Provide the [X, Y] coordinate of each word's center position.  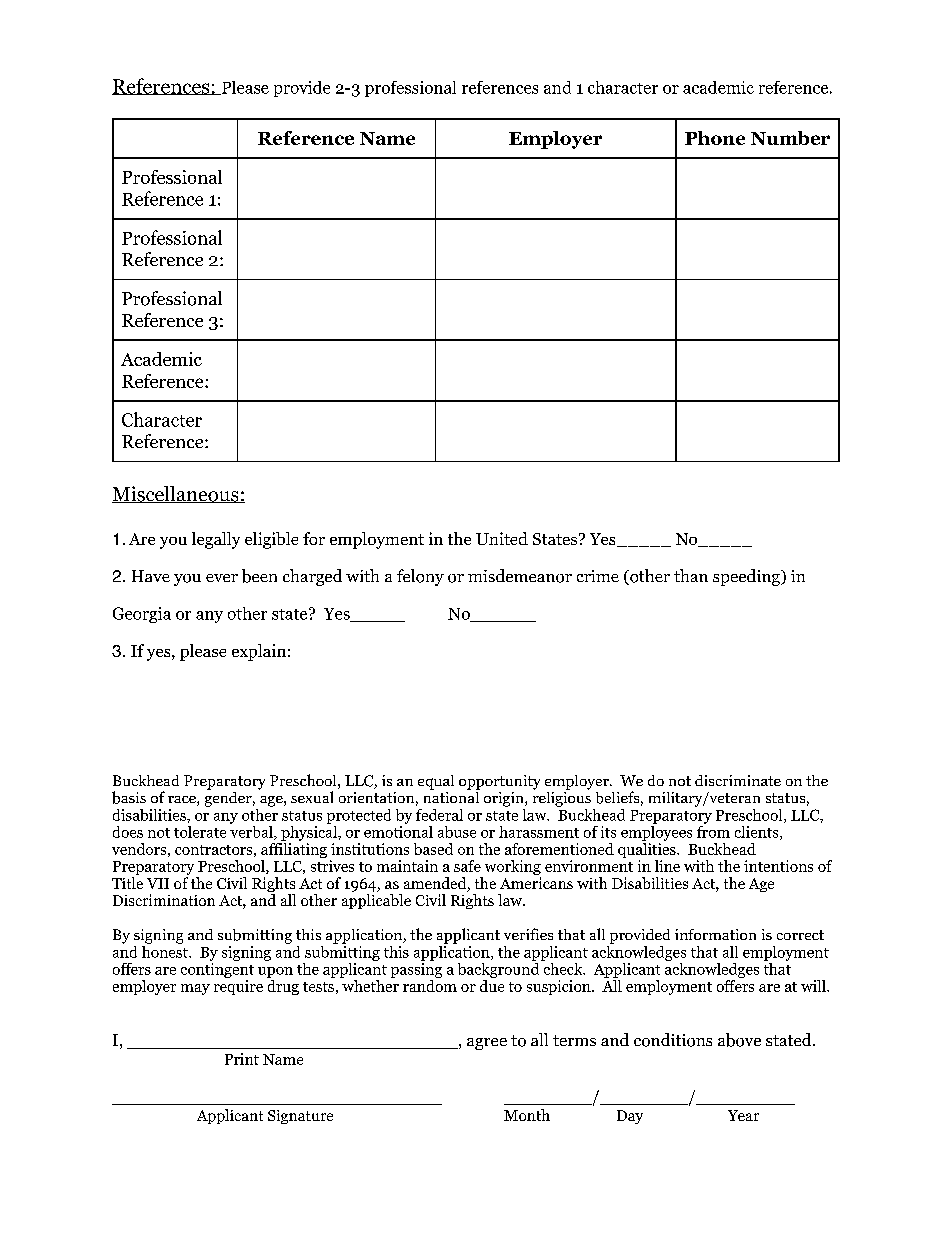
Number [790, 138]
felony [420, 577]
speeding [747, 577]
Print [242, 1059]
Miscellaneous [176, 494]
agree [487, 1044]
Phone [715, 138]
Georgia [142, 615]
